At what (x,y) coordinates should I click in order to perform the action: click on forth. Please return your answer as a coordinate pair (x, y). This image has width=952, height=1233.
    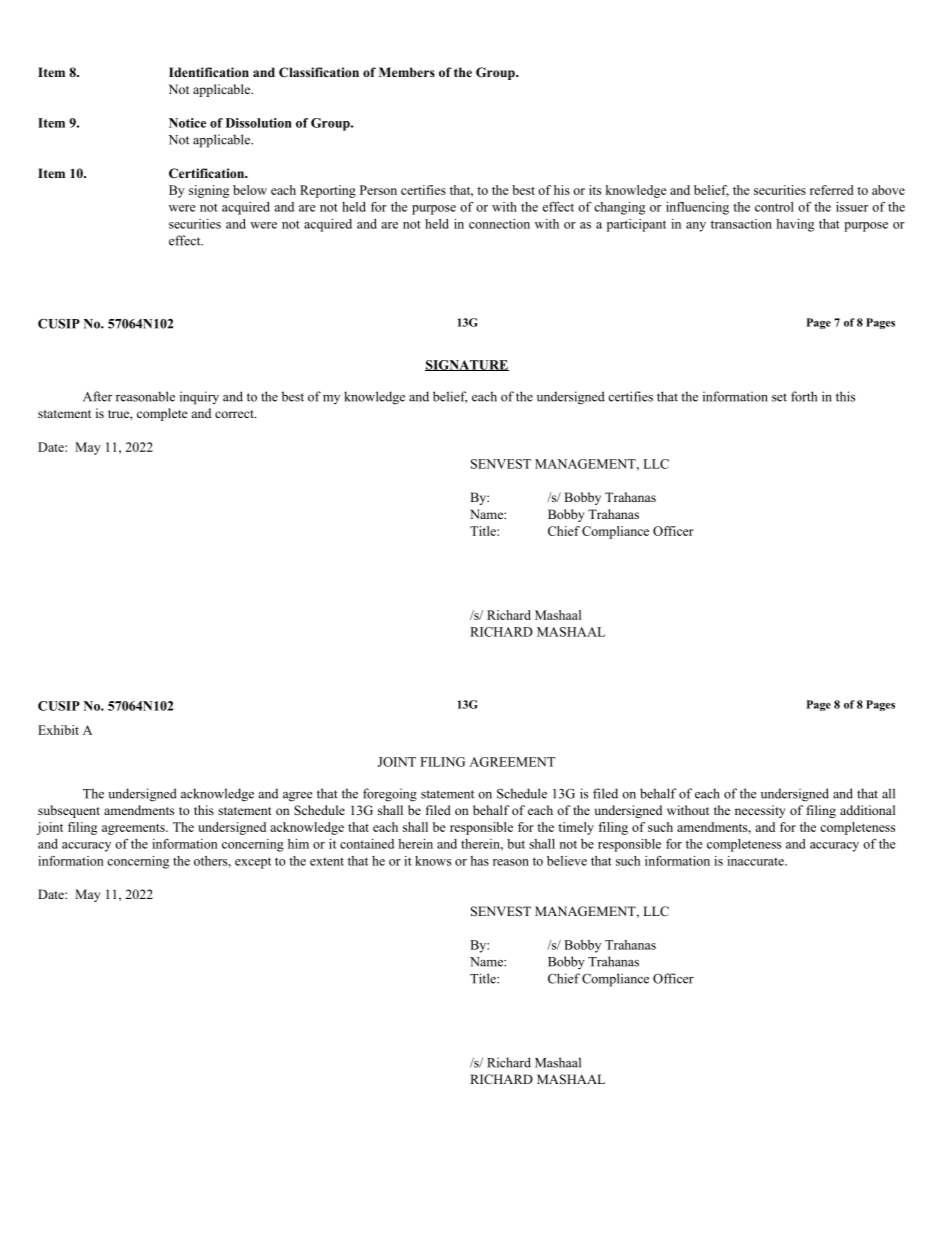
    Looking at the image, I should click on (804, 396).
